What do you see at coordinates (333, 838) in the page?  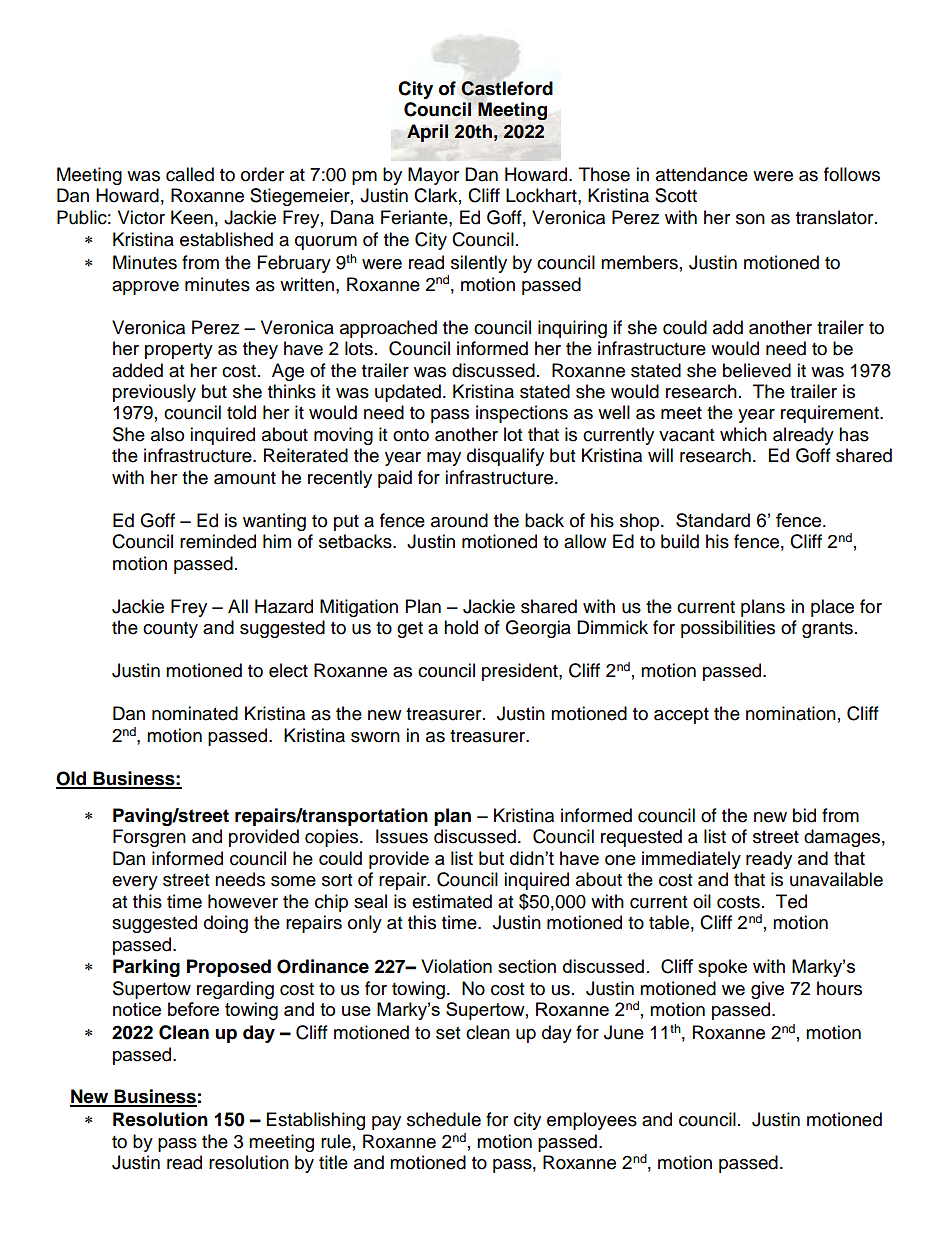 I see `copies` at bounding box center [333, 838].
